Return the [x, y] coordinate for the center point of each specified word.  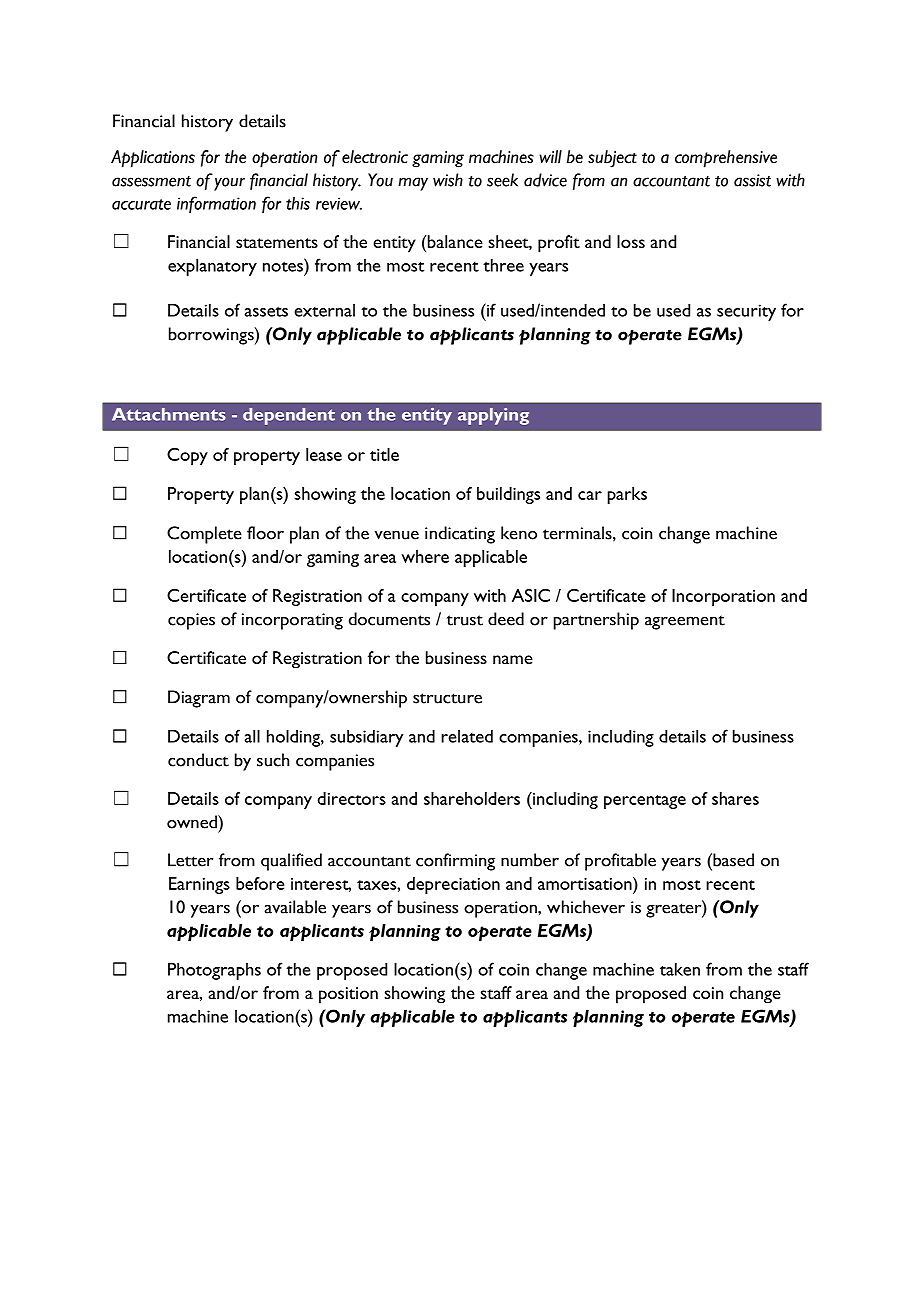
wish [448, 180]
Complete [204, 535]
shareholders [472, 798]
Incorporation [723, 597]
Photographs [214, 971]
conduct [198, 760]
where [425, 556]
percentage [645, 802]
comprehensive [726, 159]
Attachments [169, 414]
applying [493, 416]
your [229, 184]
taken [680, 969]
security [746, 312]
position [348, 995]
